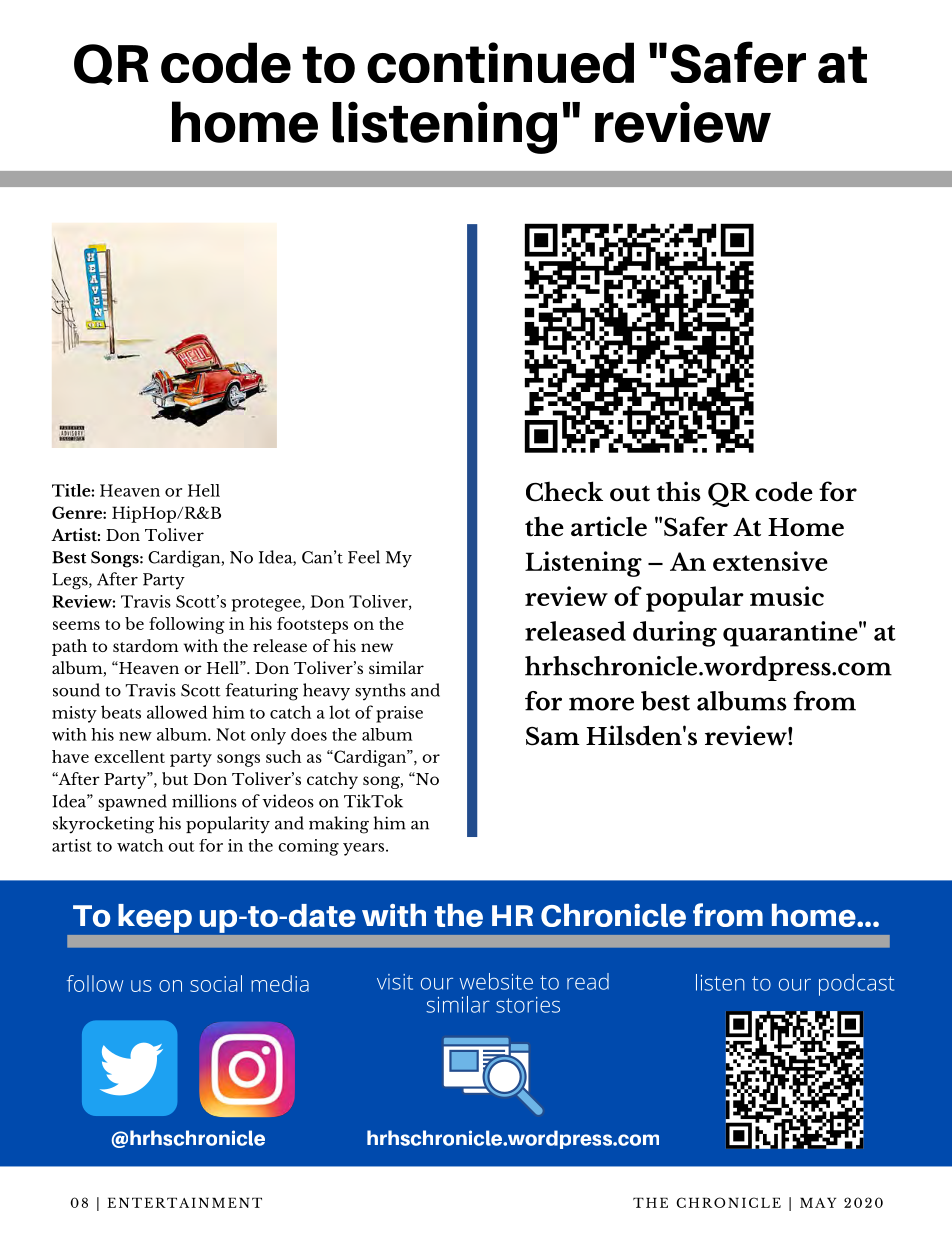  I want to click on stories, so click(528, 1005).
